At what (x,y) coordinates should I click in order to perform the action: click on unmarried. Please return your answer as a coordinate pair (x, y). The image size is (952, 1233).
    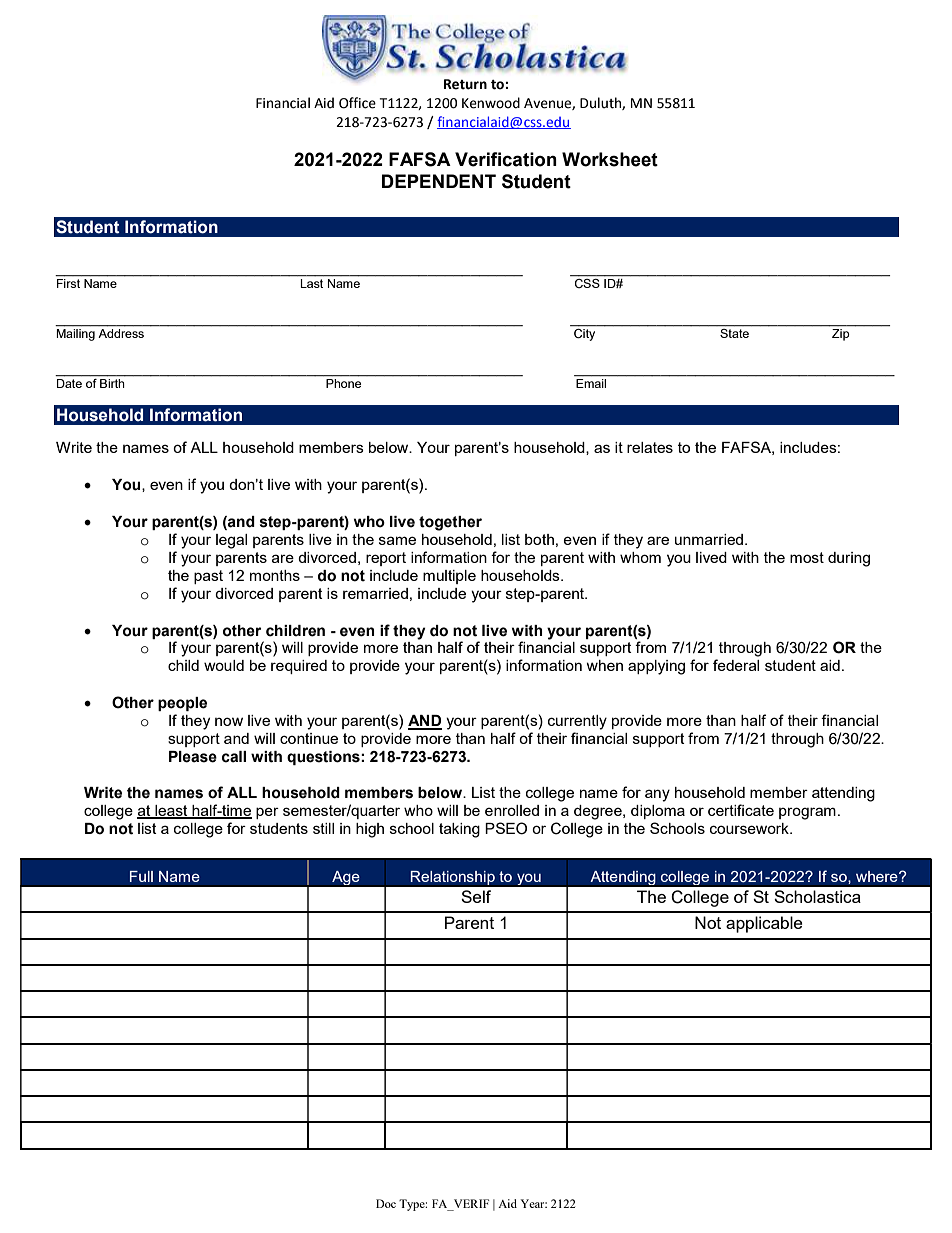
    Looking at the image, I should click on (710, 539).
